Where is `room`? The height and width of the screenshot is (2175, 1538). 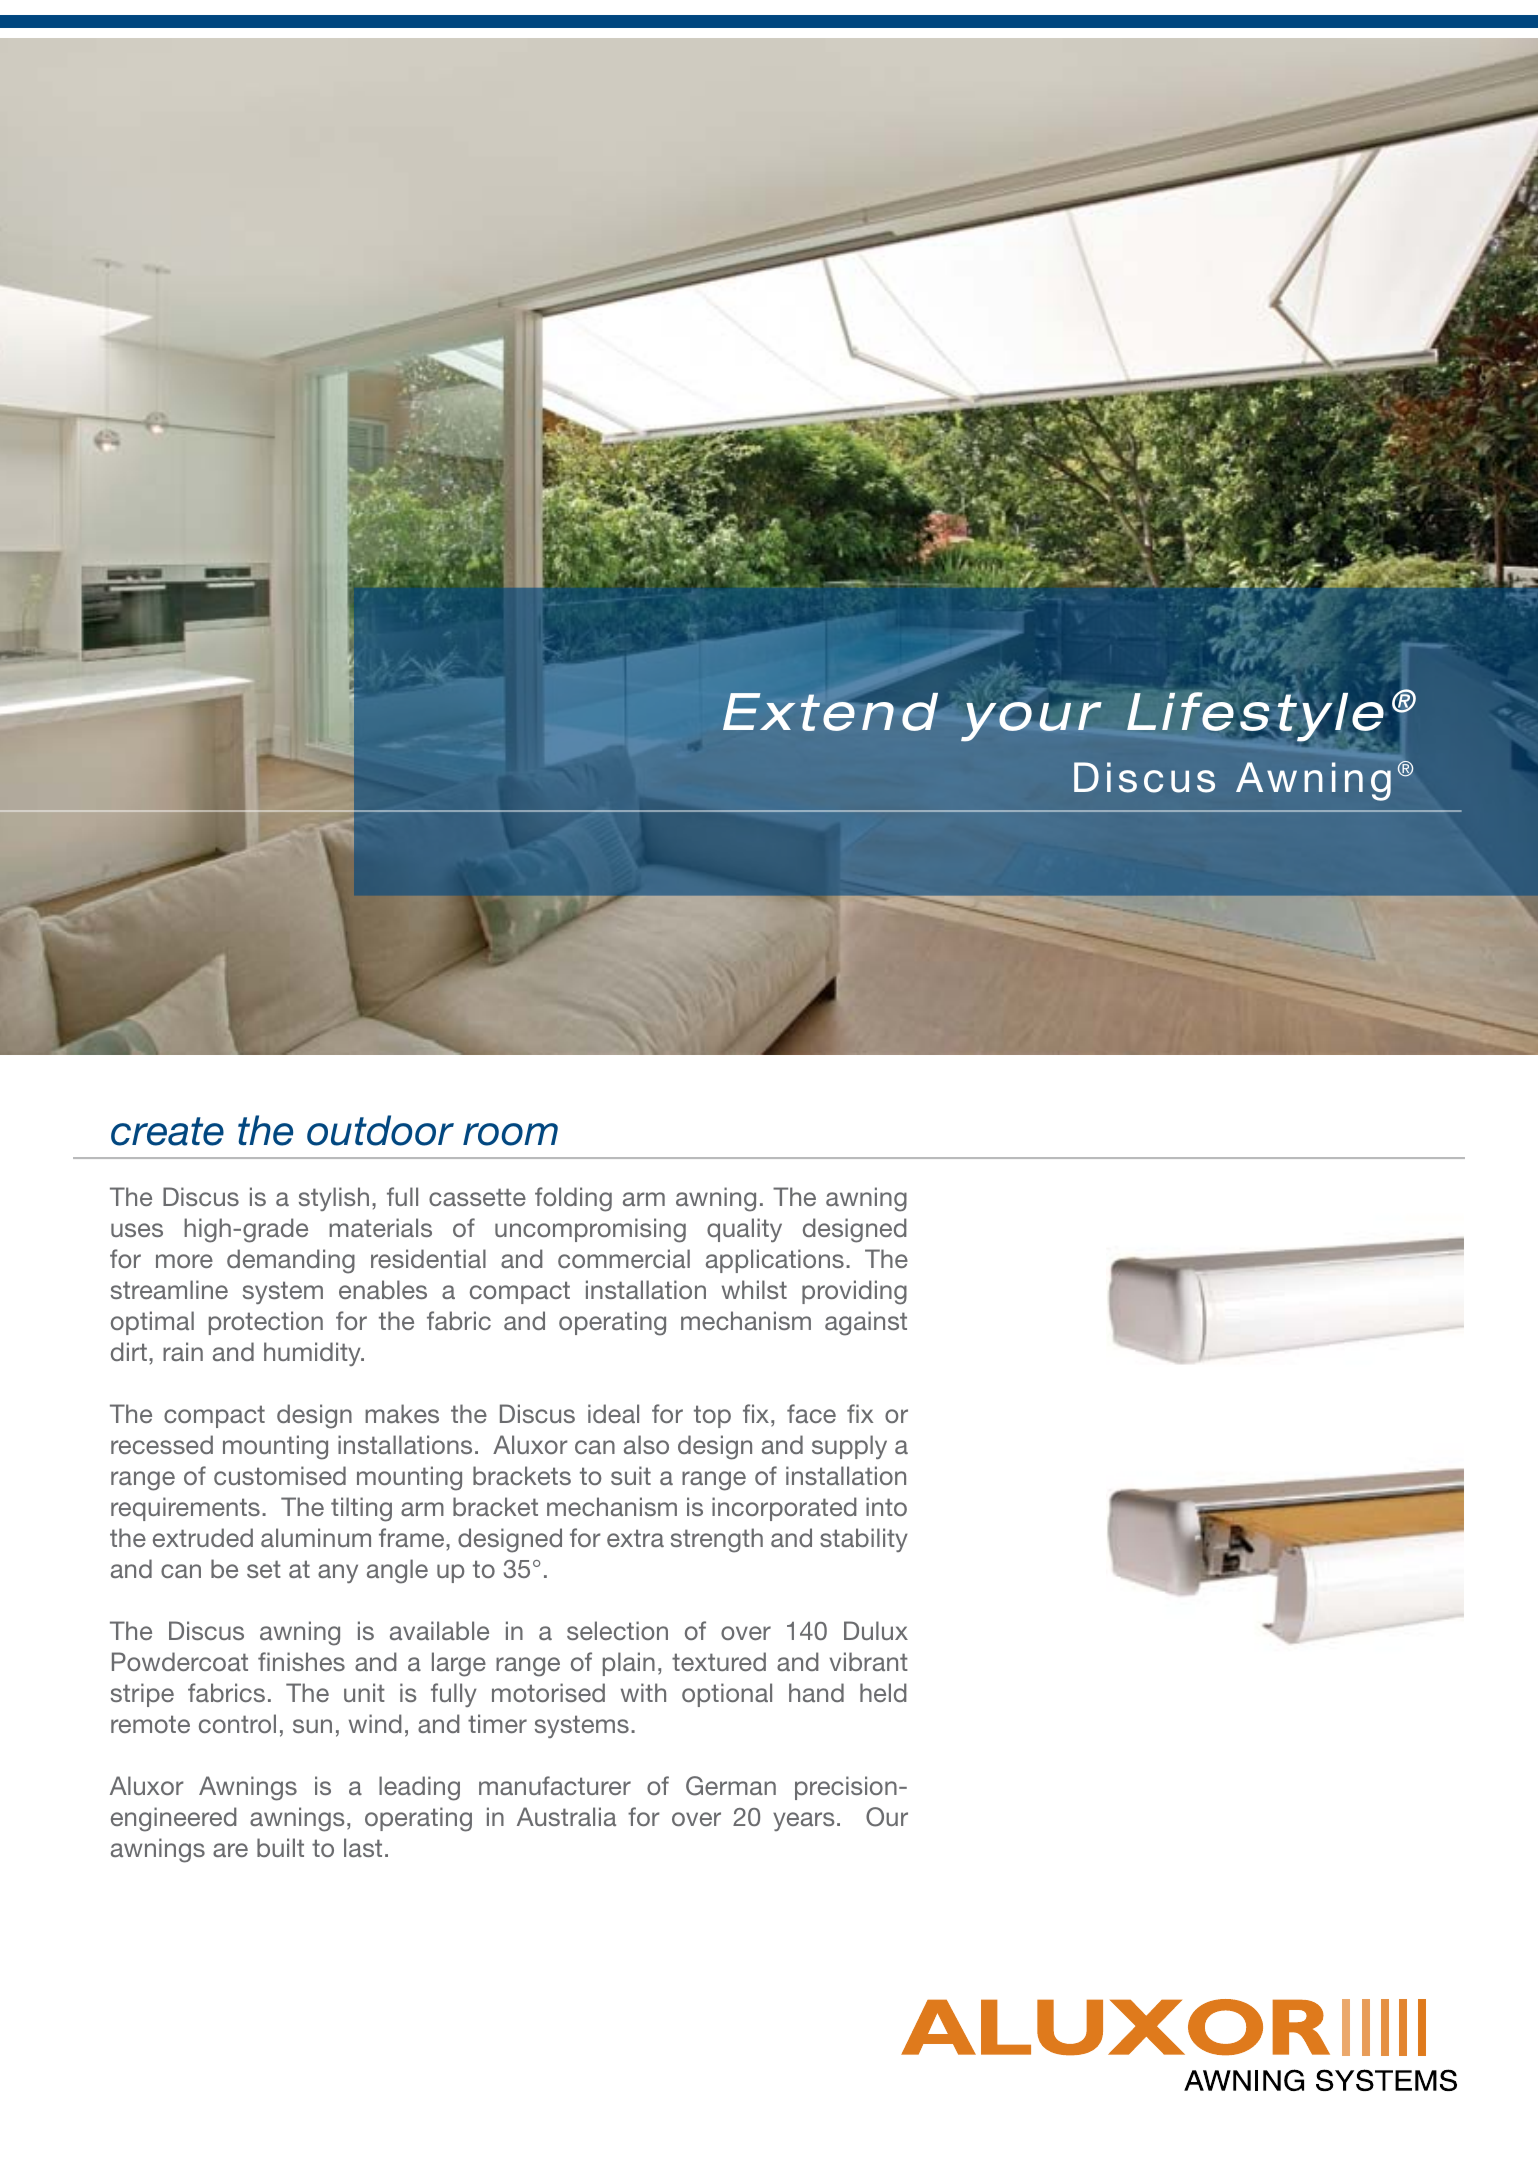 room is located at coordinates (510, 1134).
